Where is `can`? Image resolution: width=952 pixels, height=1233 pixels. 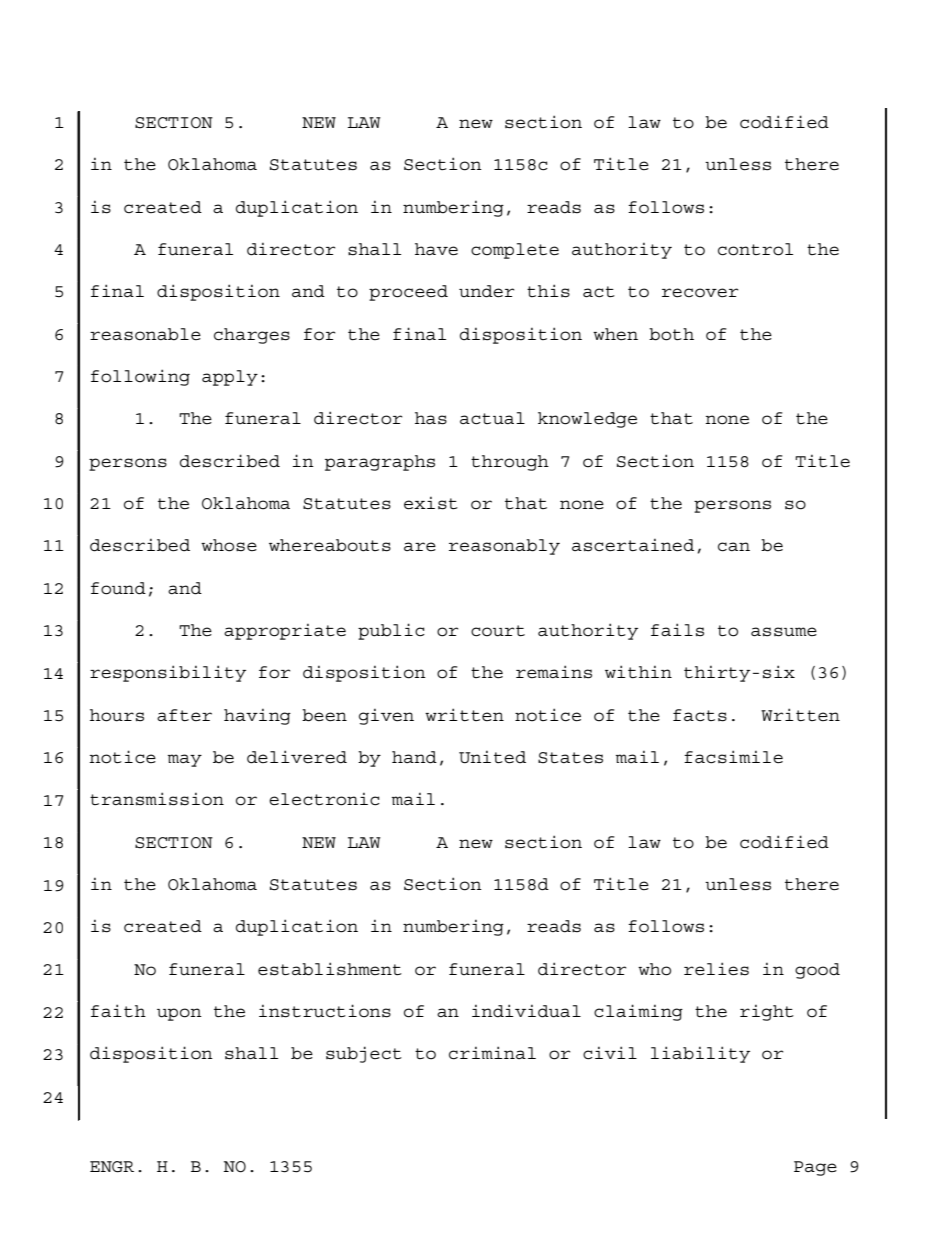 can is located at coordinates (734, 547).
